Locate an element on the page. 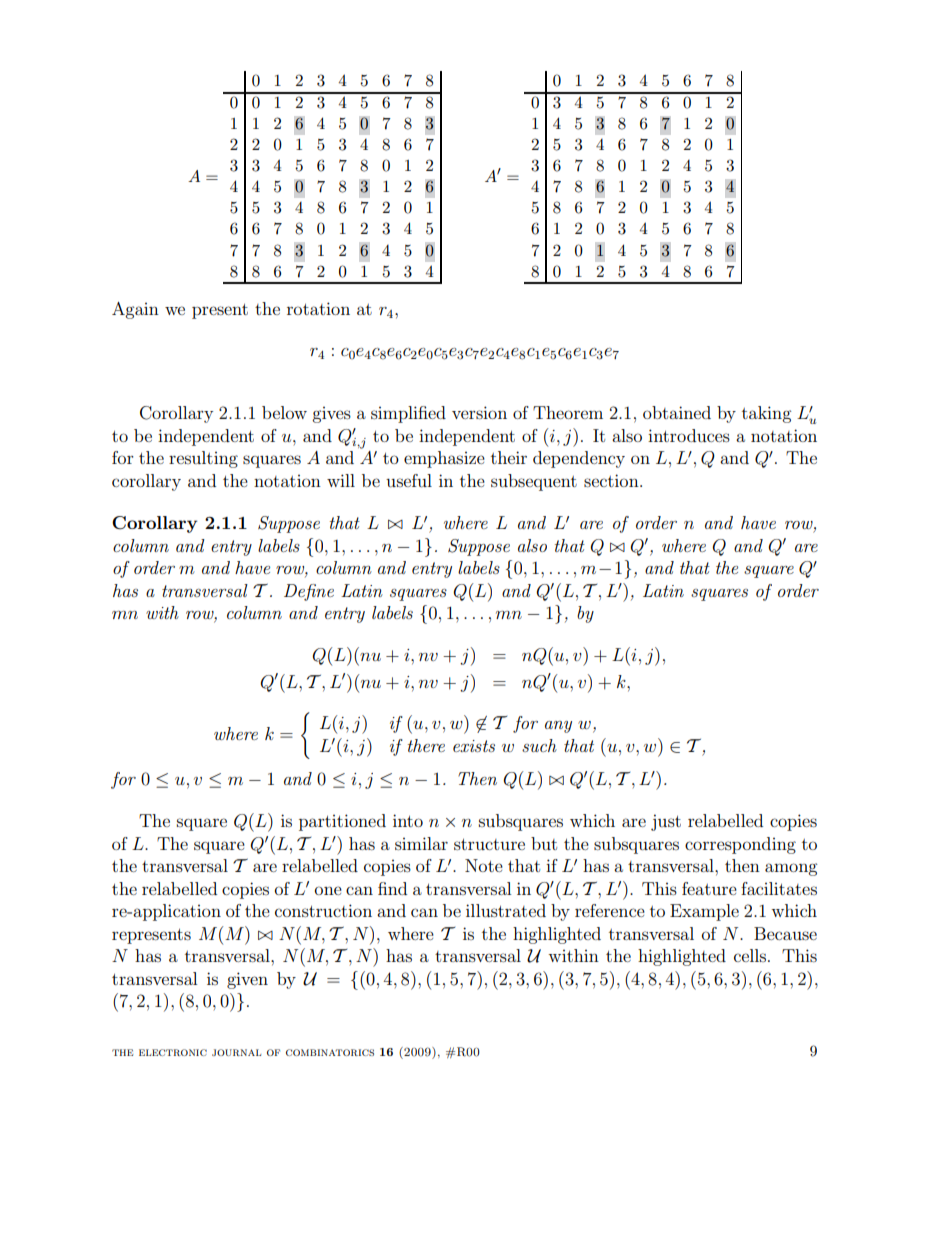 The width and height of the page is (952, 1233). cells is located at coordinates (751, 955).
